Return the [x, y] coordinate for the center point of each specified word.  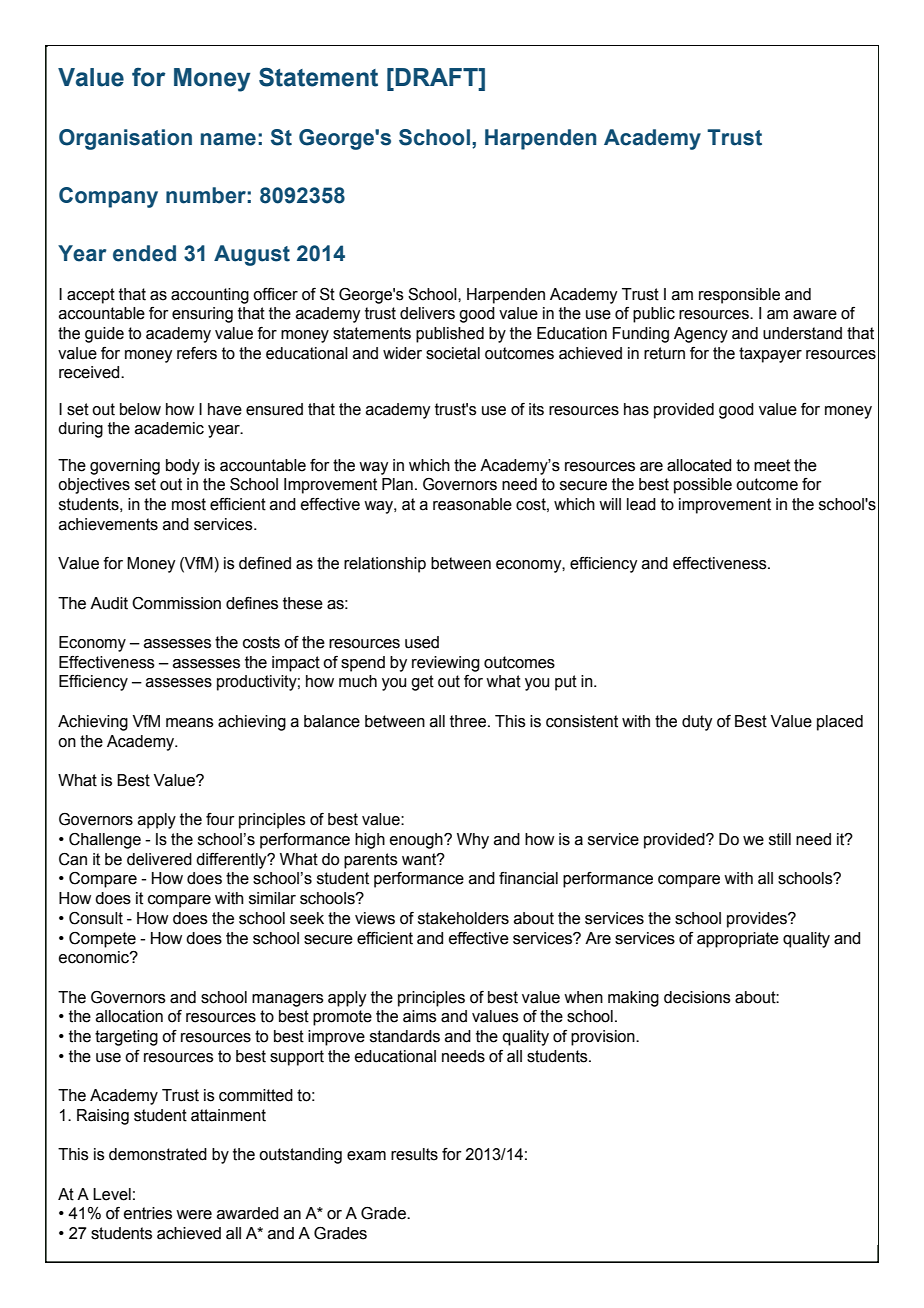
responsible [739, 296]
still [780, 839]
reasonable [472, 504]
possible [703, 486]
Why [473, 841]
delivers [427, 313]
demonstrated [158, 1154]
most [189, 504]
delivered [159, 859]
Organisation [125, 139]
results [414, 1154]
